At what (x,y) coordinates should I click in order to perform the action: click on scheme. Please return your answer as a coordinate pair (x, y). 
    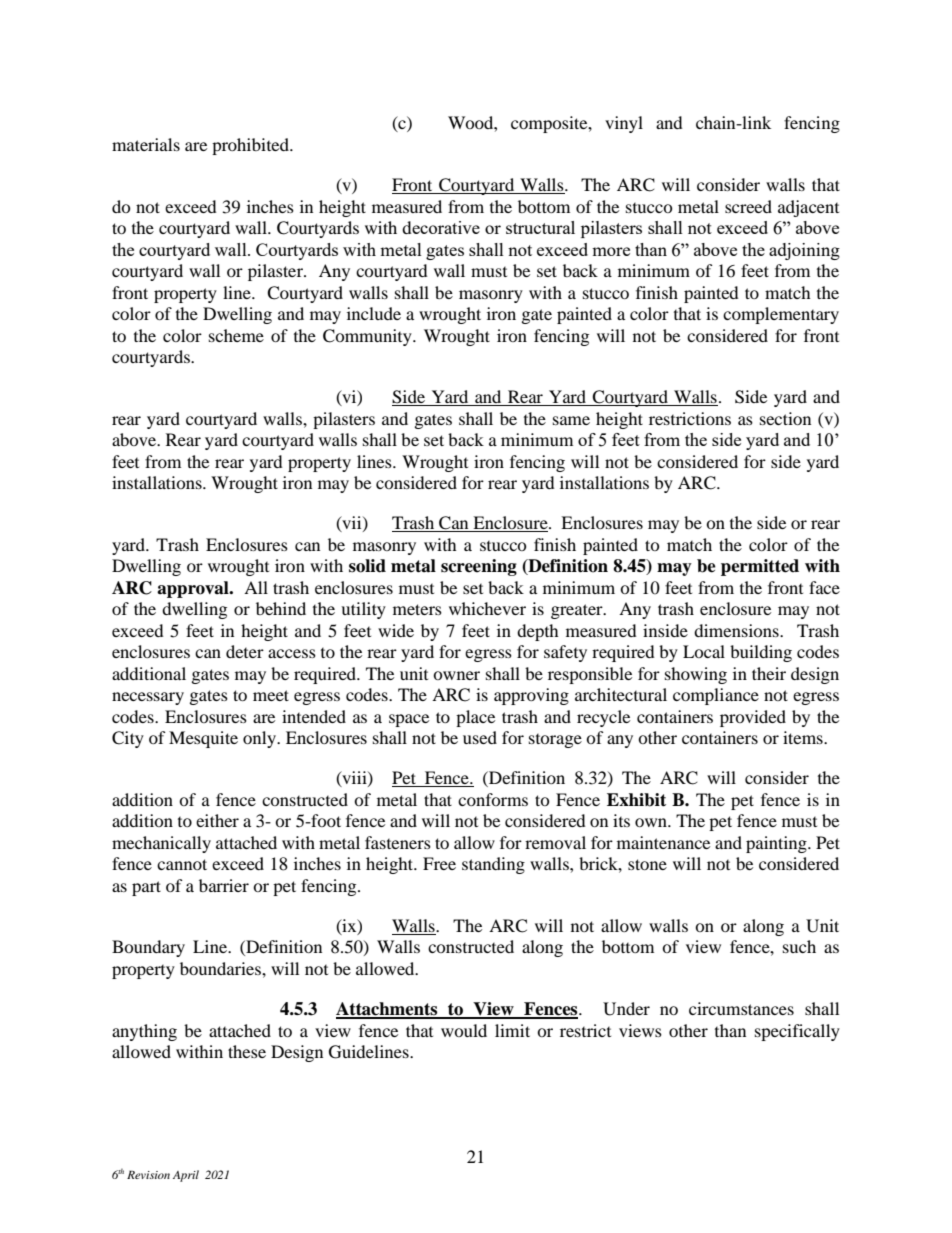
    Looking at the image, I should click on (236, 335).
